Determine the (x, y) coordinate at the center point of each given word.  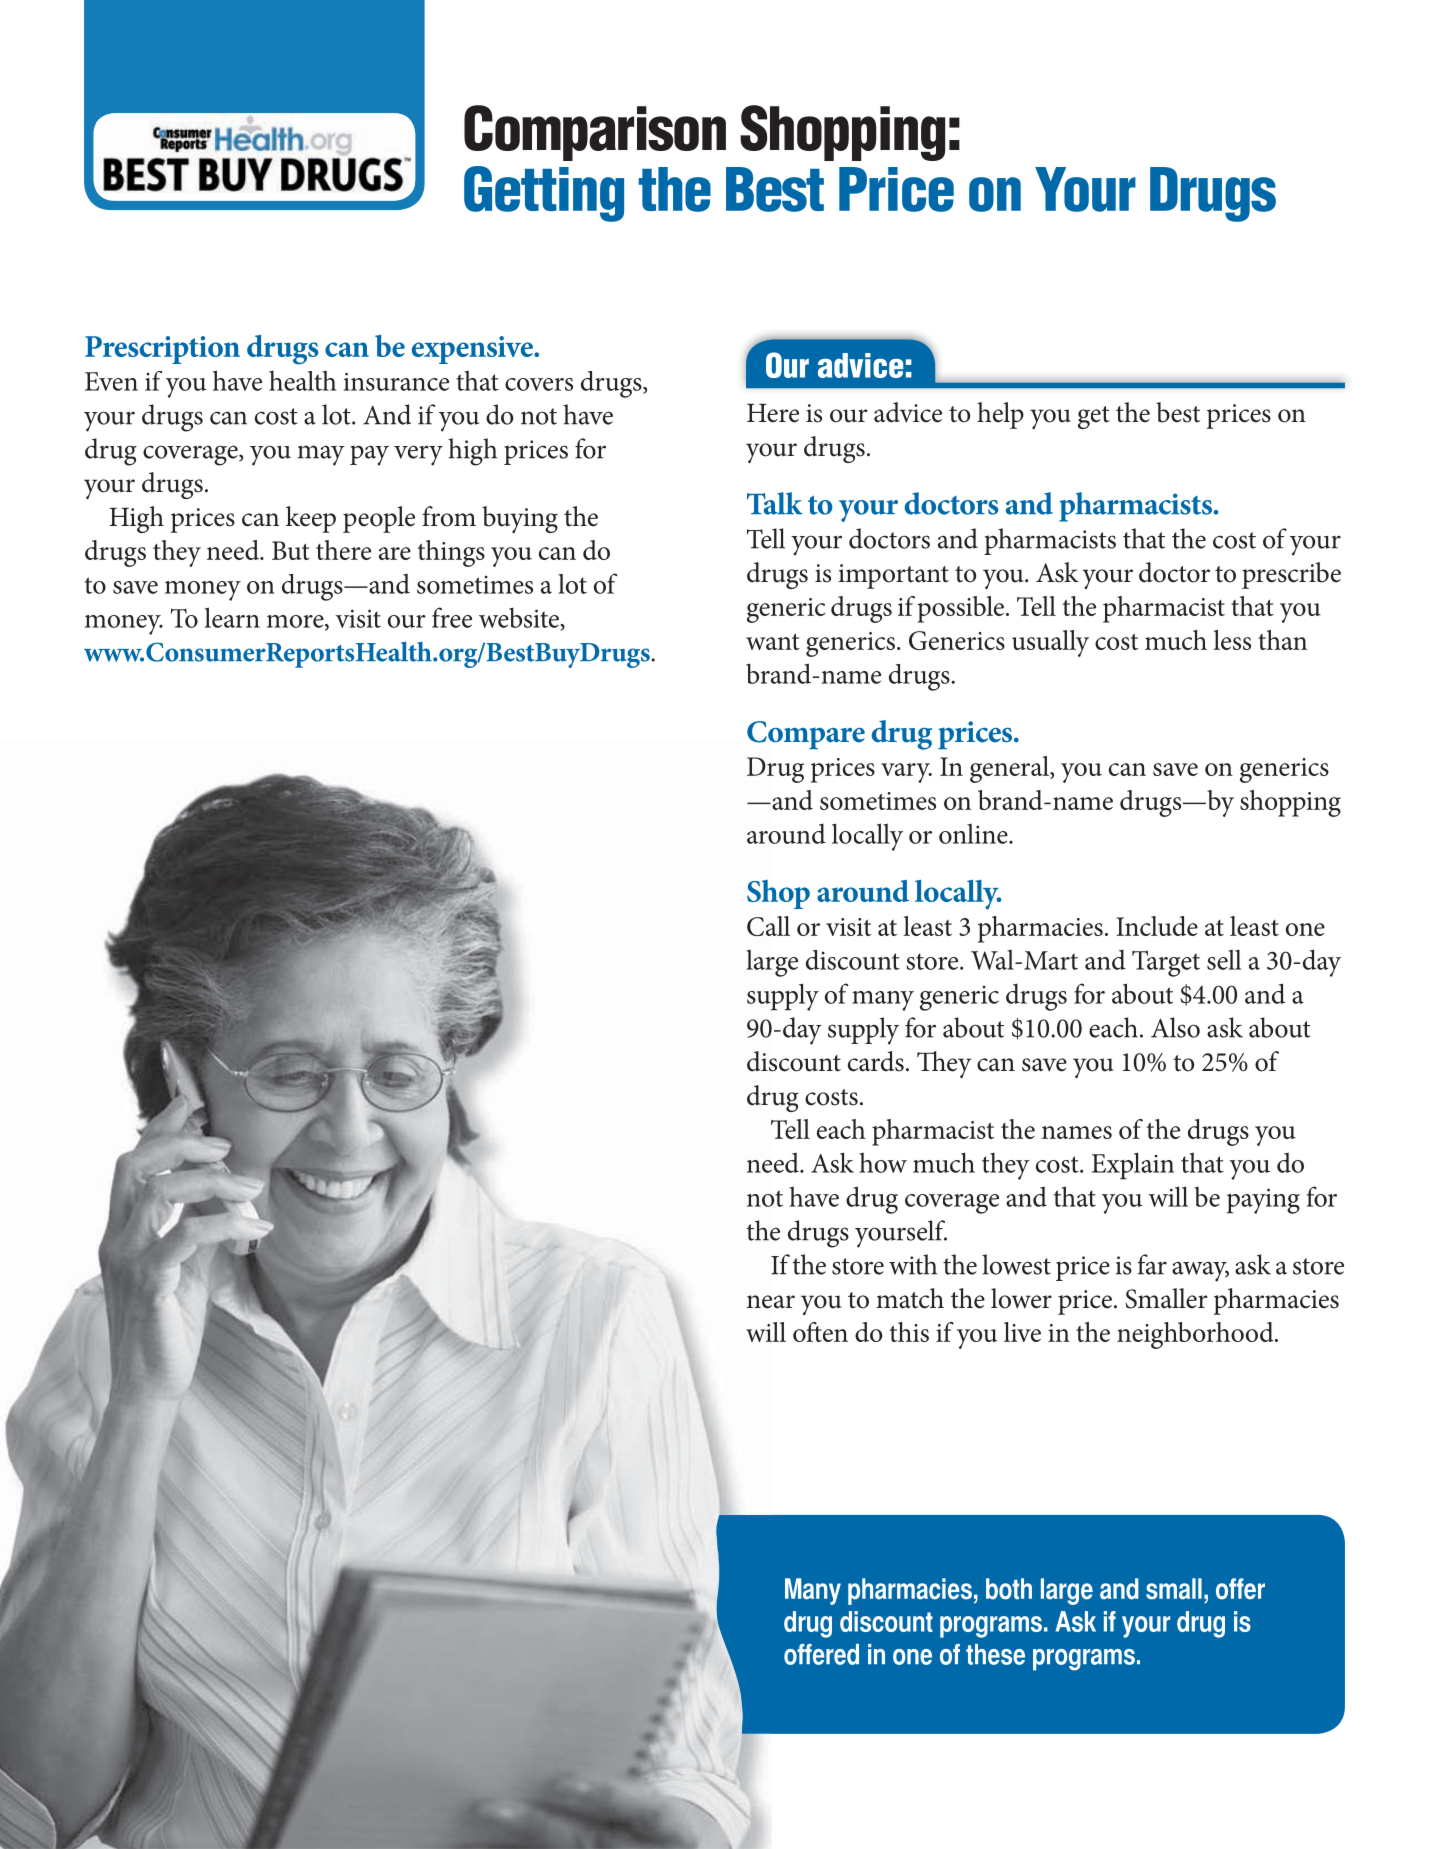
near (771, 1302)
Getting (544, 194)
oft (807, 1332)
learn (232, 617)
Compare (806, 735)
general (1010, 769)
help (1000, 415)
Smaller (1166, 1298)
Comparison (595, 133)
